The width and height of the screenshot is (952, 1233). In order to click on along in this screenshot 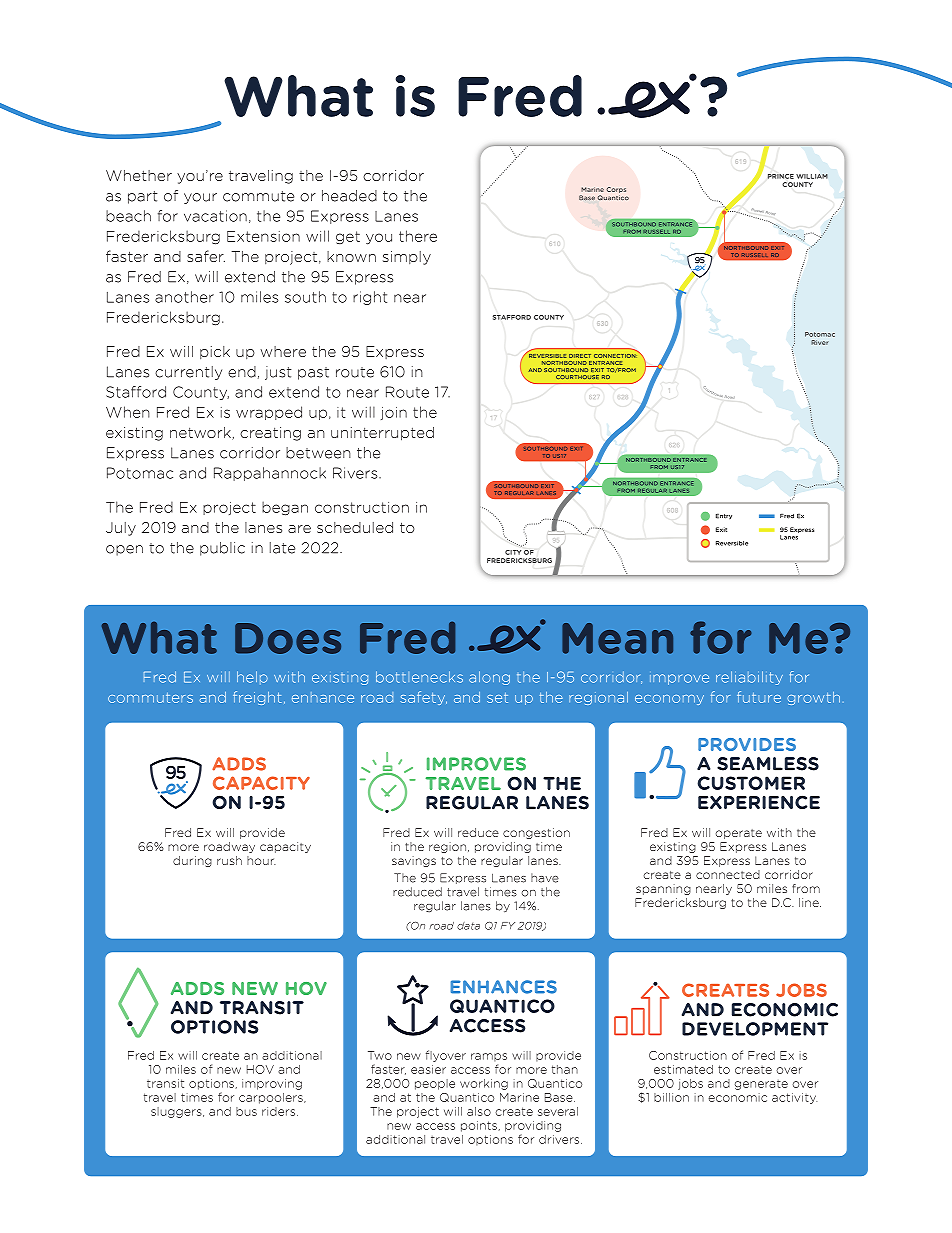, I will do `click(489, 678)`.
